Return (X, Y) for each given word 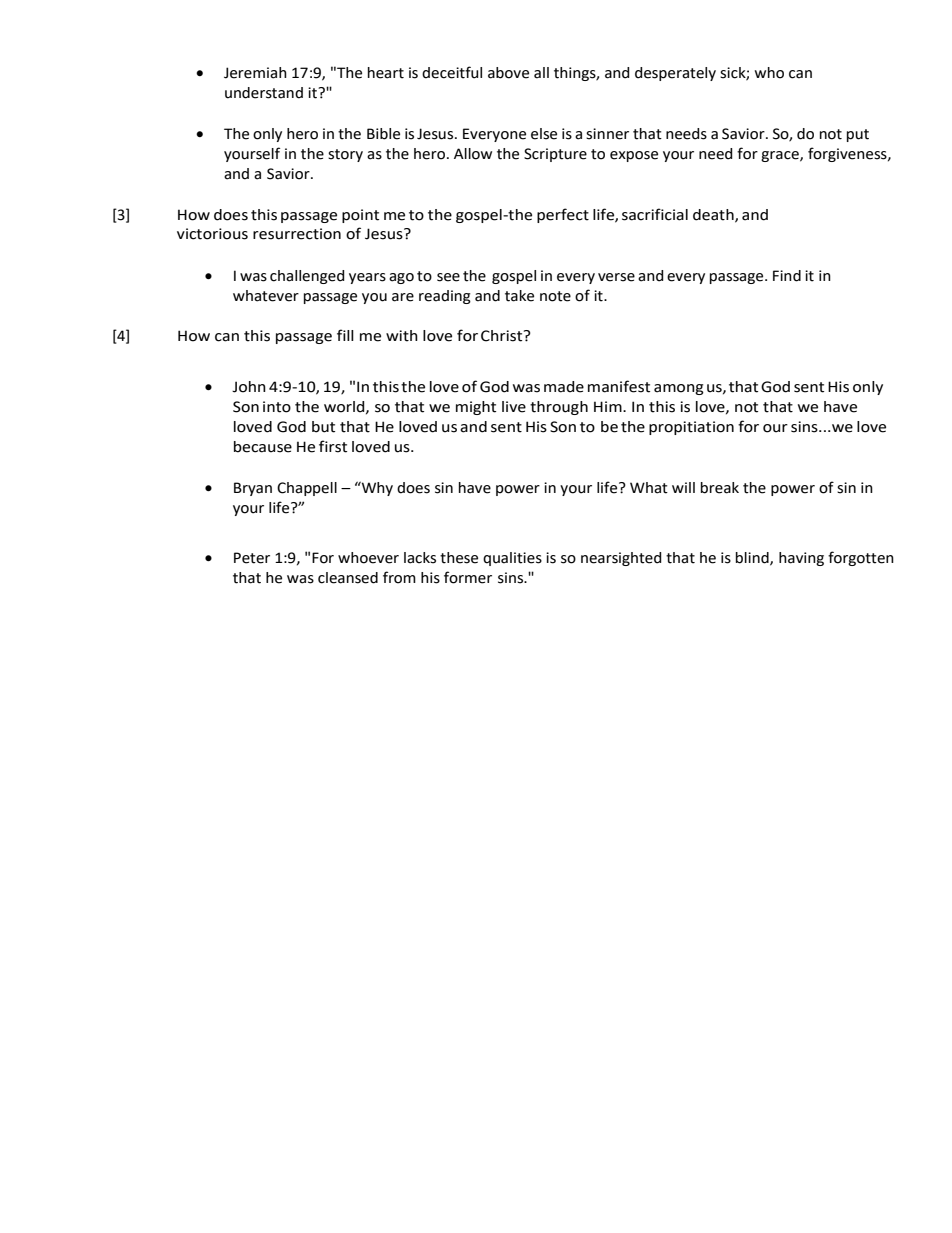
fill (345, 335)
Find (787, 276)
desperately (675, 74)
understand (264, 93)
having (801, 559)
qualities (512, 559)
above (508, 73)
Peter (252, 558)
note (555, 296)
